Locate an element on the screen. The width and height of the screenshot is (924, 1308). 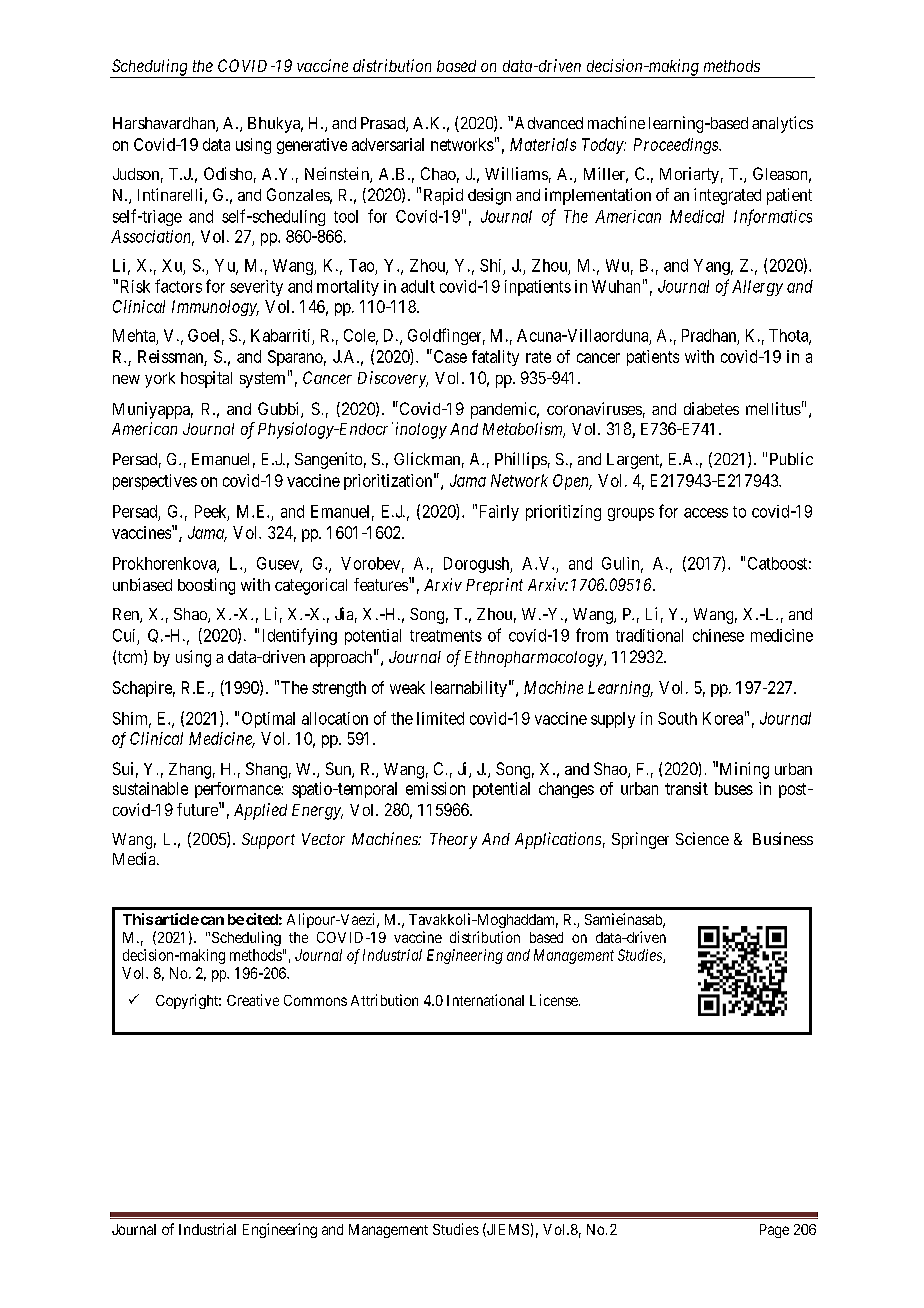
chinese is located at coordinates (718, 635).
